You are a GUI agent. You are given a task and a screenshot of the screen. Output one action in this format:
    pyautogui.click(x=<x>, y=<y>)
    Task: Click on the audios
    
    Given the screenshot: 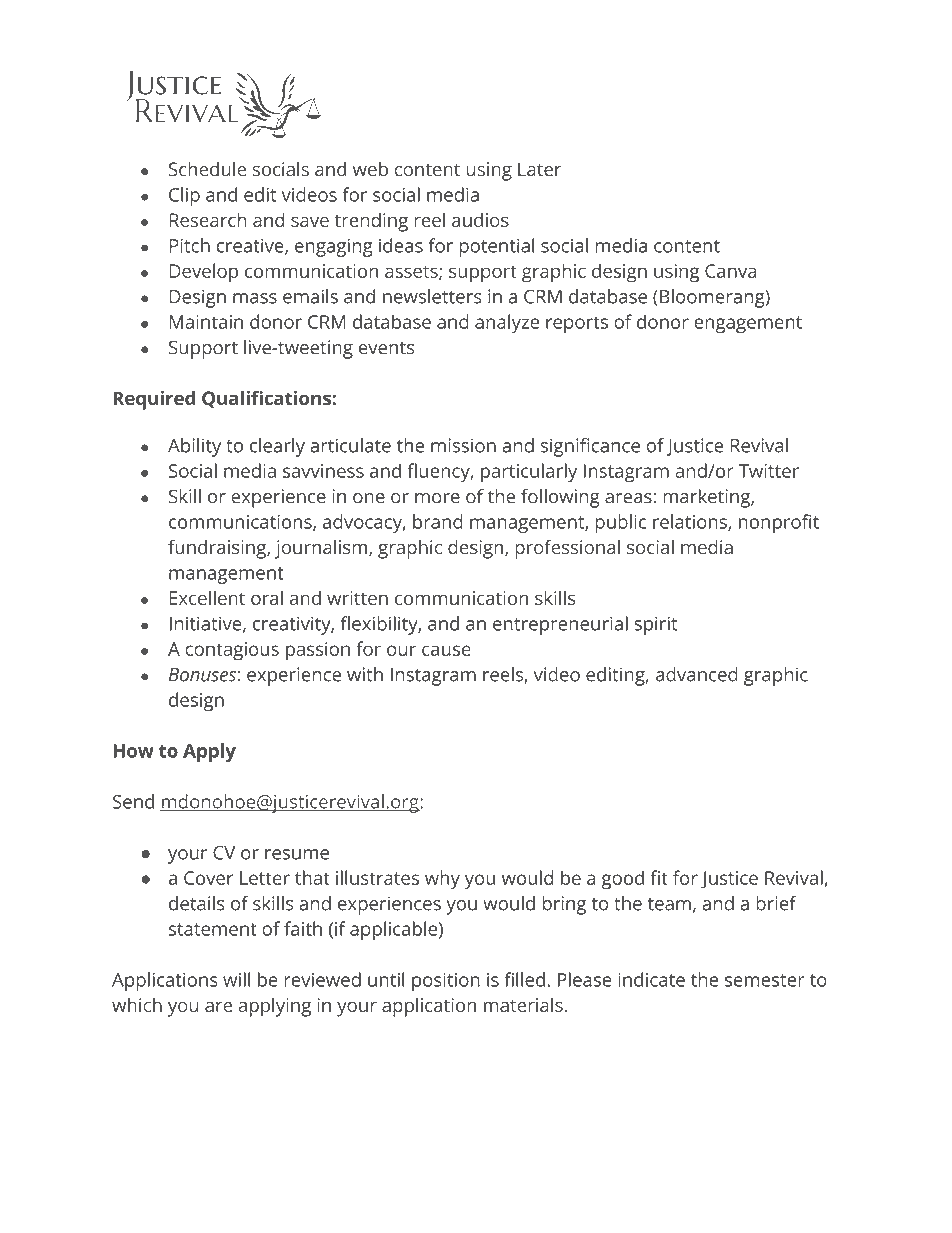 What is the action you would take?
    pyautogui.click(x=480, y=220)
